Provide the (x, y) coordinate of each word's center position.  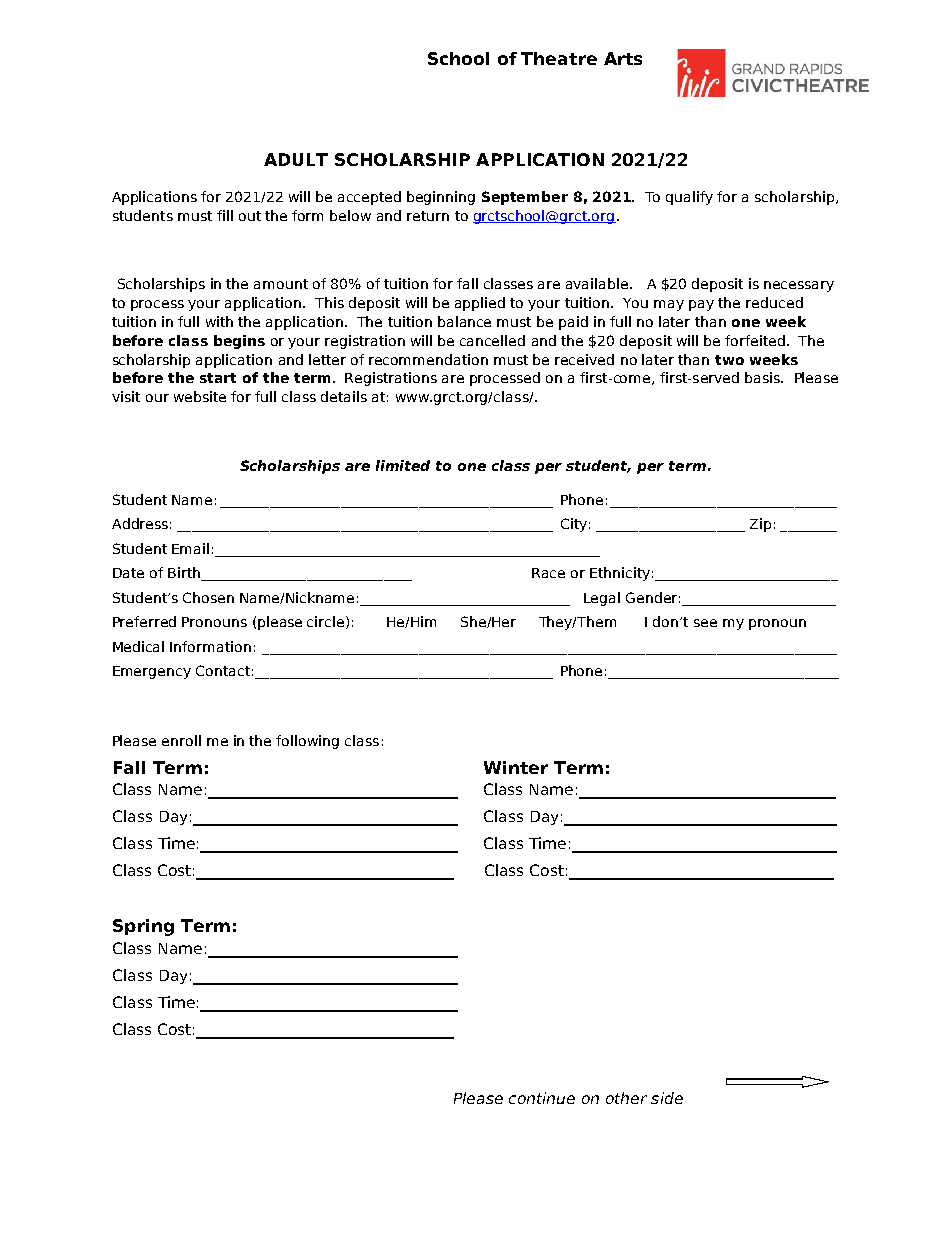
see (705, 623)
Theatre (559, 58)
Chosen (208, 597)
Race (548, 573)
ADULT (296, 159)
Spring (143, 927)
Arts (623, 58)
